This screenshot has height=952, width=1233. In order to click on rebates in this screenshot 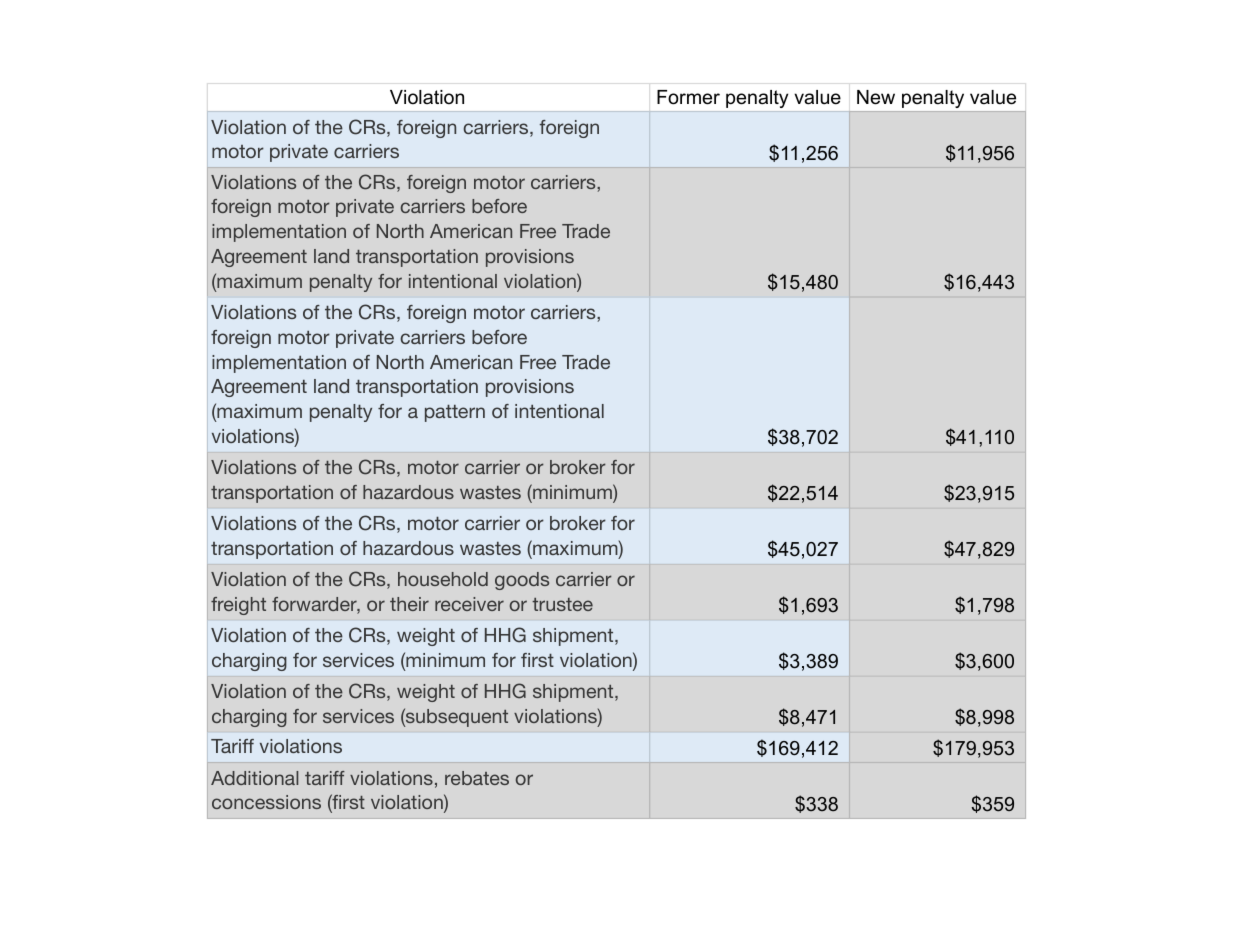, I will do `click(477, 778)`.
